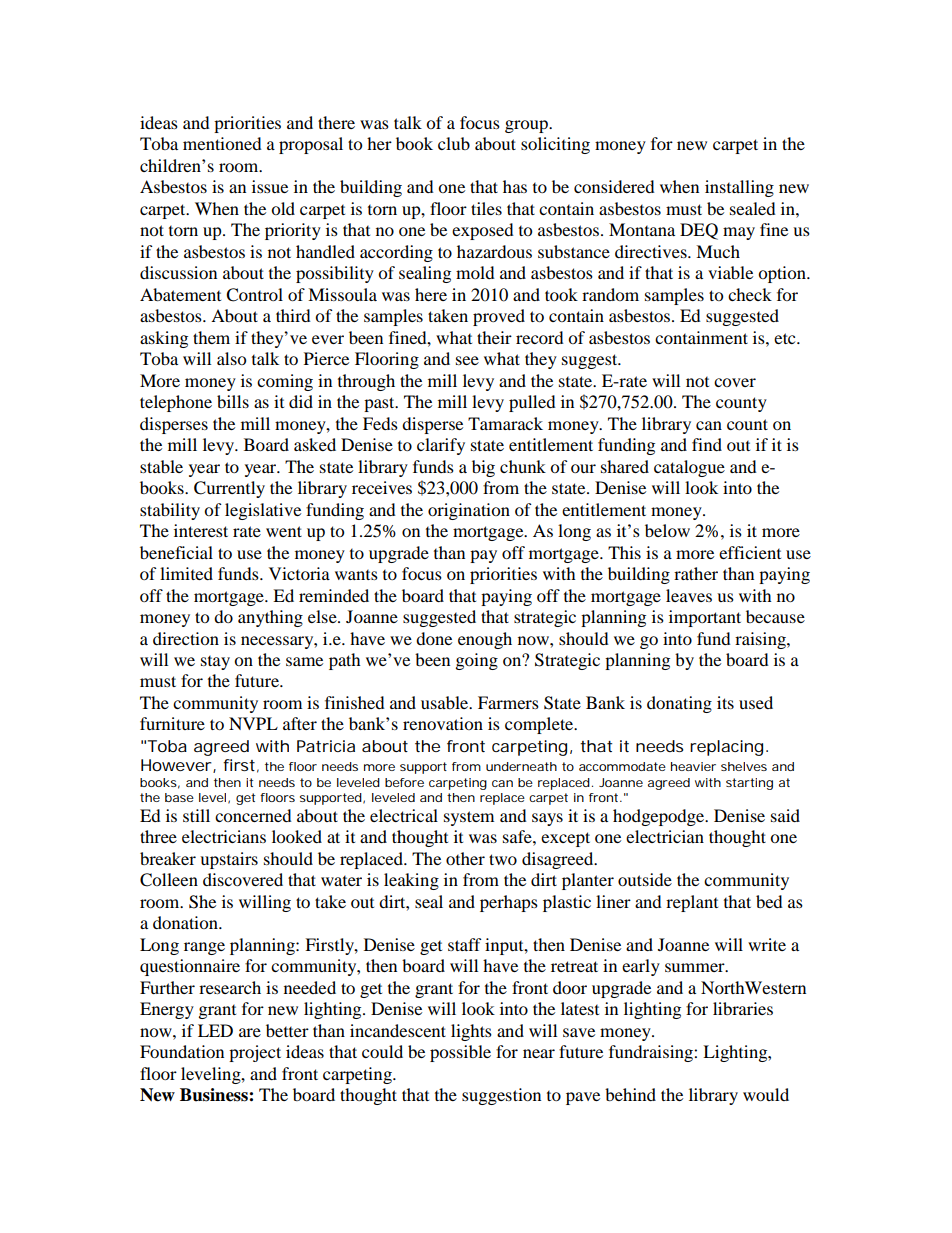 This screenshot has width=952, height=1233. I want to click on installing, so click(739, 188).
